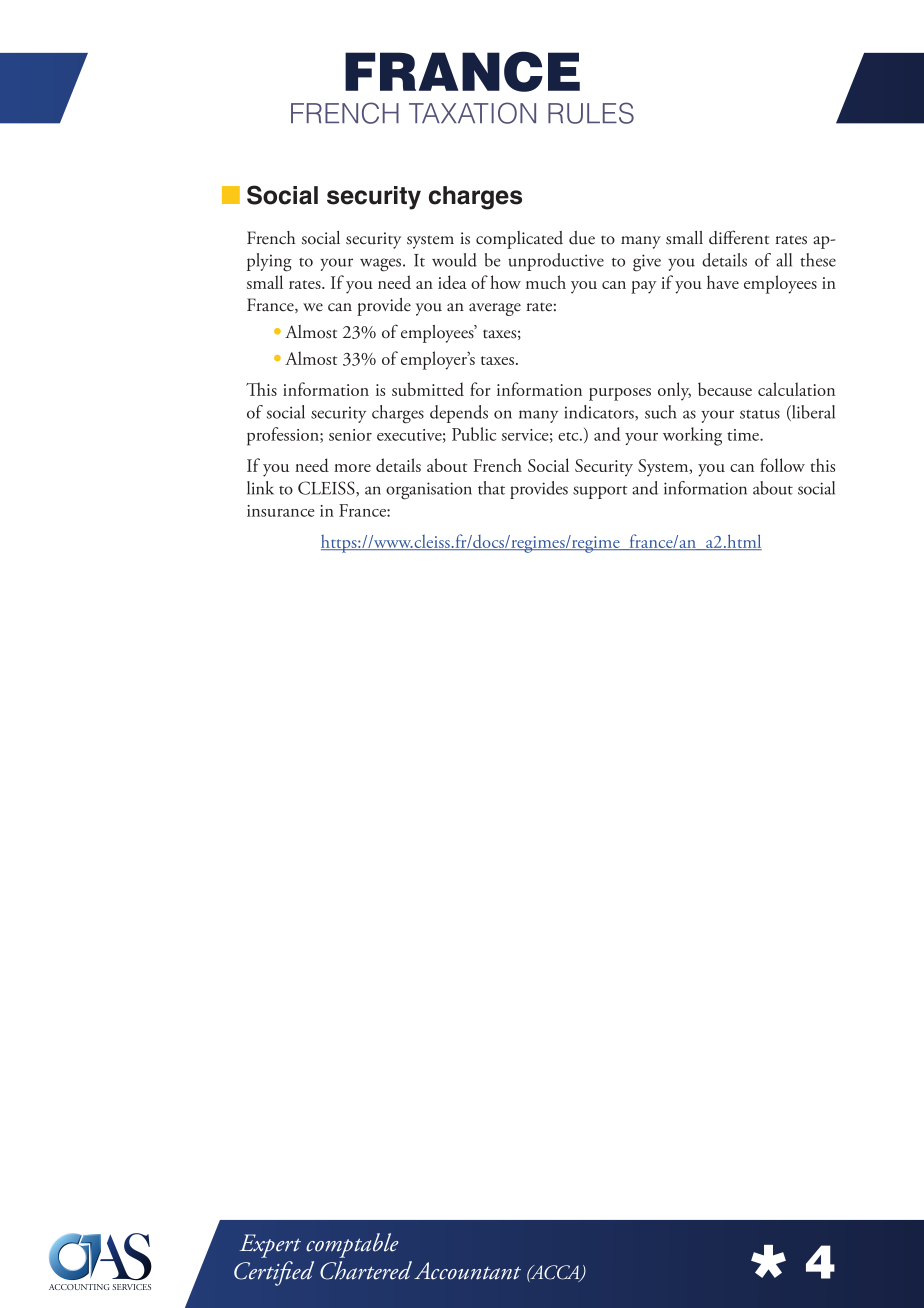 The width and height of the screenshot is (924, 1308). What do you see at coordinates (270, 1246) in the screenshot?
I see `Expert` at bounding box center [270, 1246].
